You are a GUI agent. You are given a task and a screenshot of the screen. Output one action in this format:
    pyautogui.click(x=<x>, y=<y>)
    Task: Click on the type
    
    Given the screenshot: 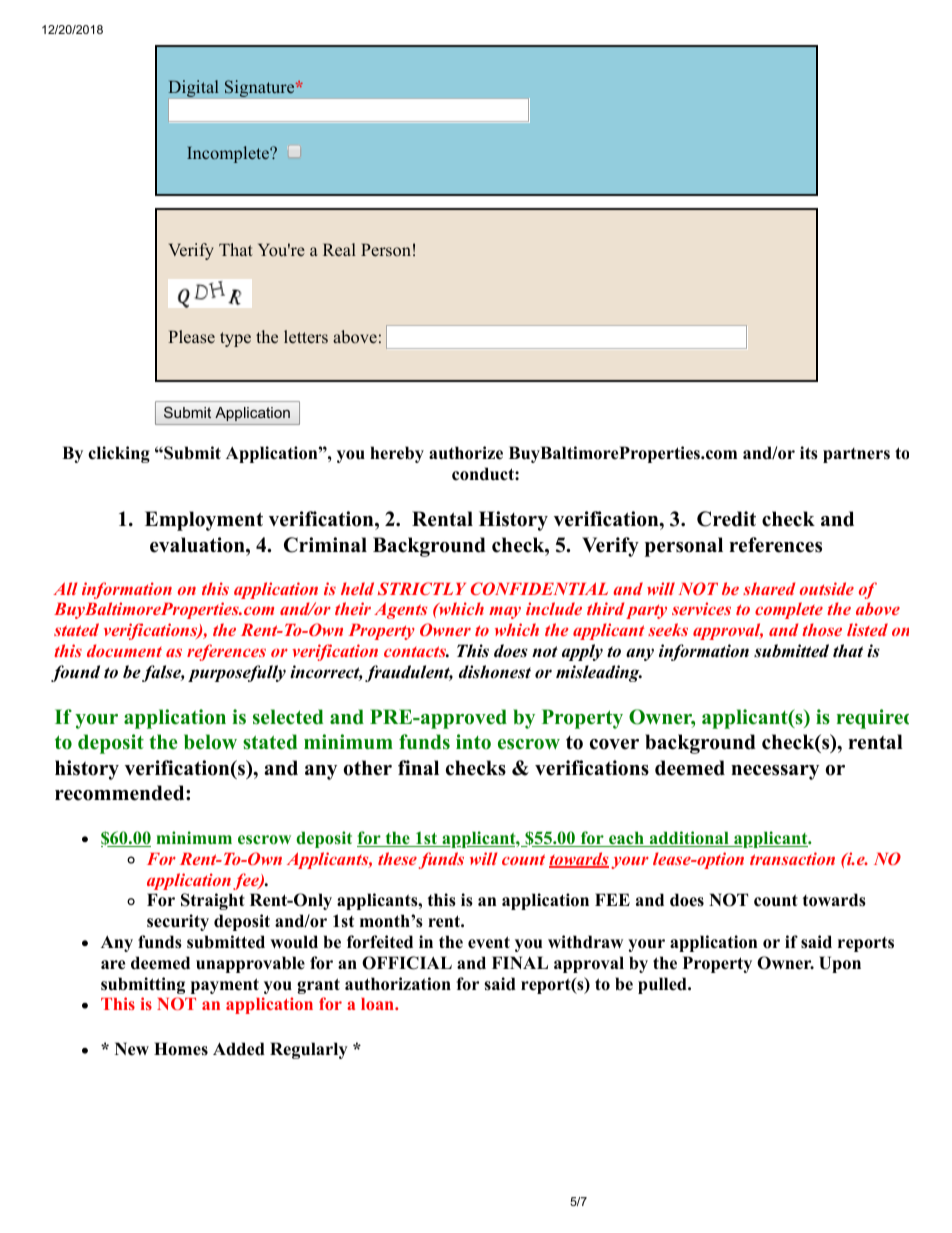 What is the action you would take?
    pyautogui.click(x=235, y=339)
